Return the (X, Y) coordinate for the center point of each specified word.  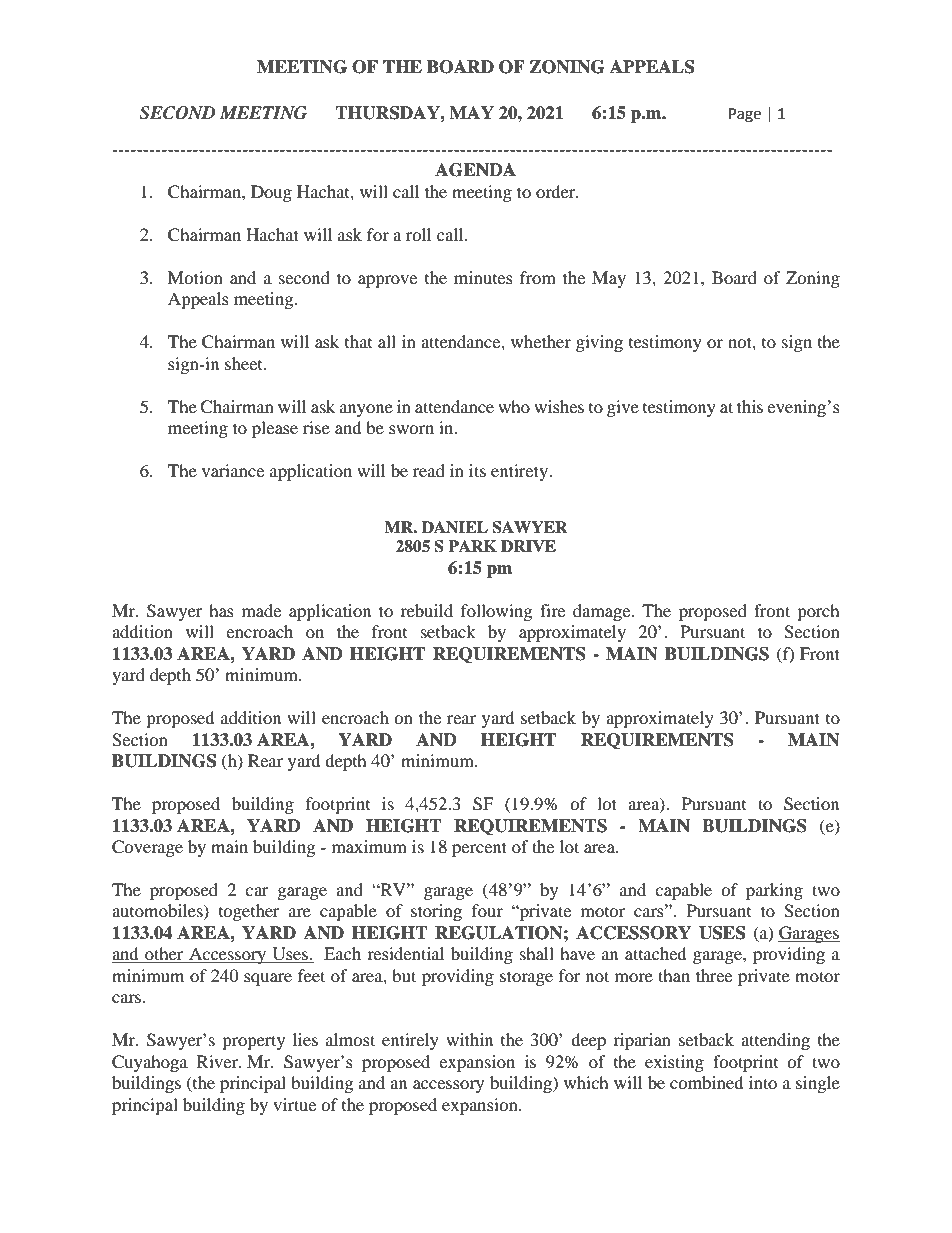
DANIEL (455, 527)
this (750, 406)
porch (818, 612)
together (249, 912)
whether (541, 341)
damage (603, 612)
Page (745, 115)
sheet (245, 363)
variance (233, 470)
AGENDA (475, 170)
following (496, 612)
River (219, 1061)
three (714, 975)
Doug (271, 193)
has (221, 610)
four (487, 910)
